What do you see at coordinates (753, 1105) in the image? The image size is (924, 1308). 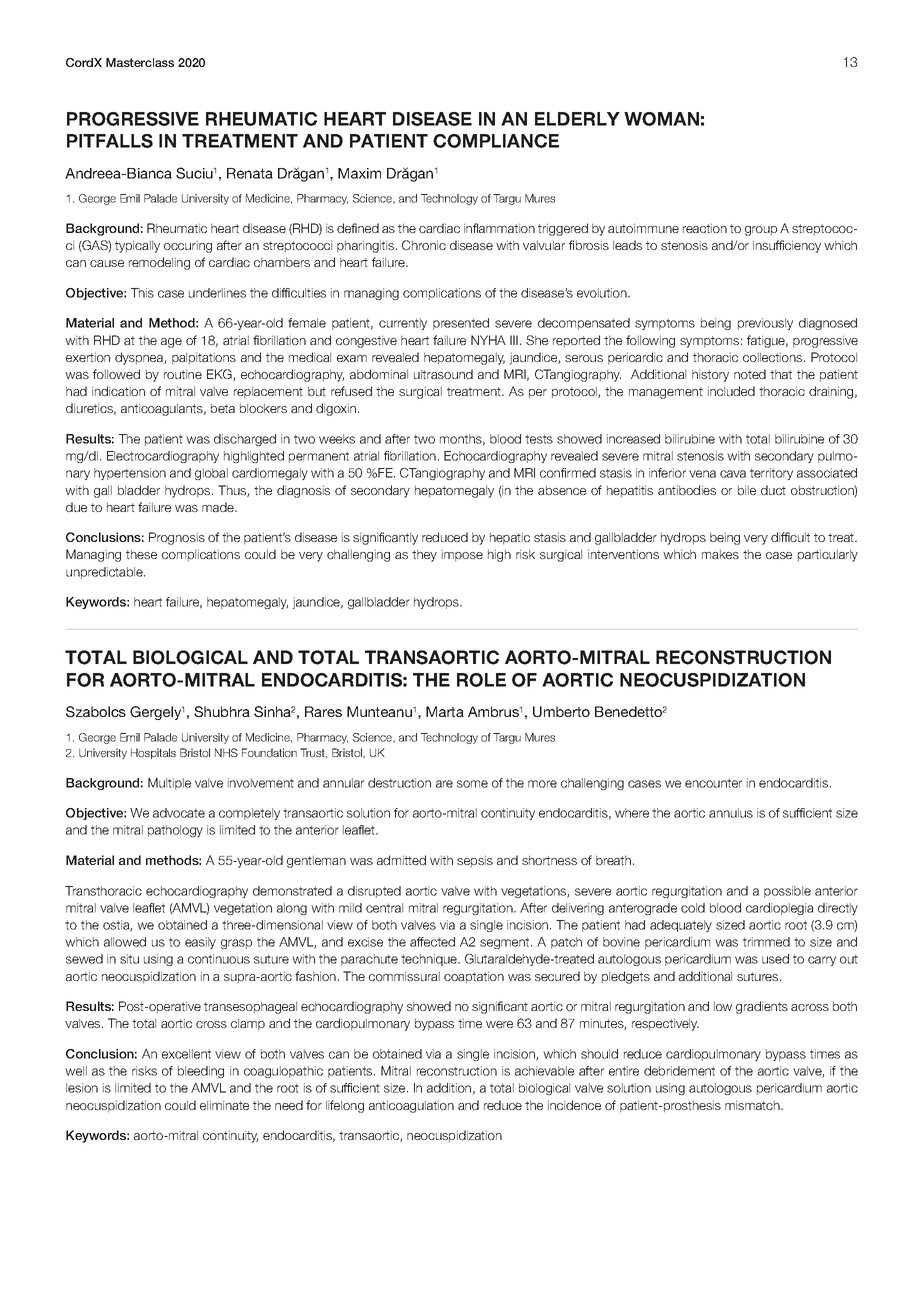 I see `mismatch` at bounding box center [753, 1105].
